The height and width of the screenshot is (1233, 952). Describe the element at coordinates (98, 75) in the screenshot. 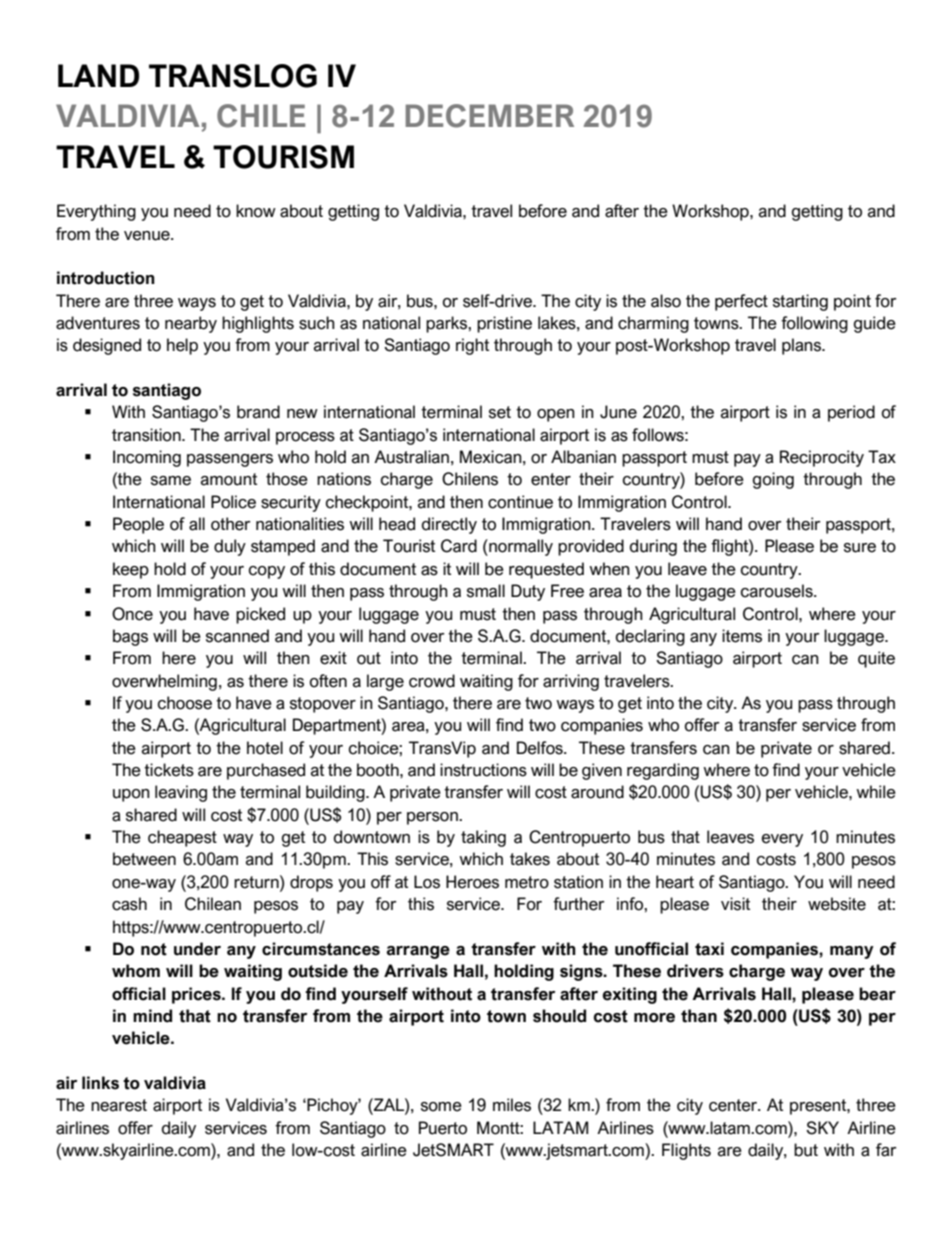

I see `LAND` at that location.
